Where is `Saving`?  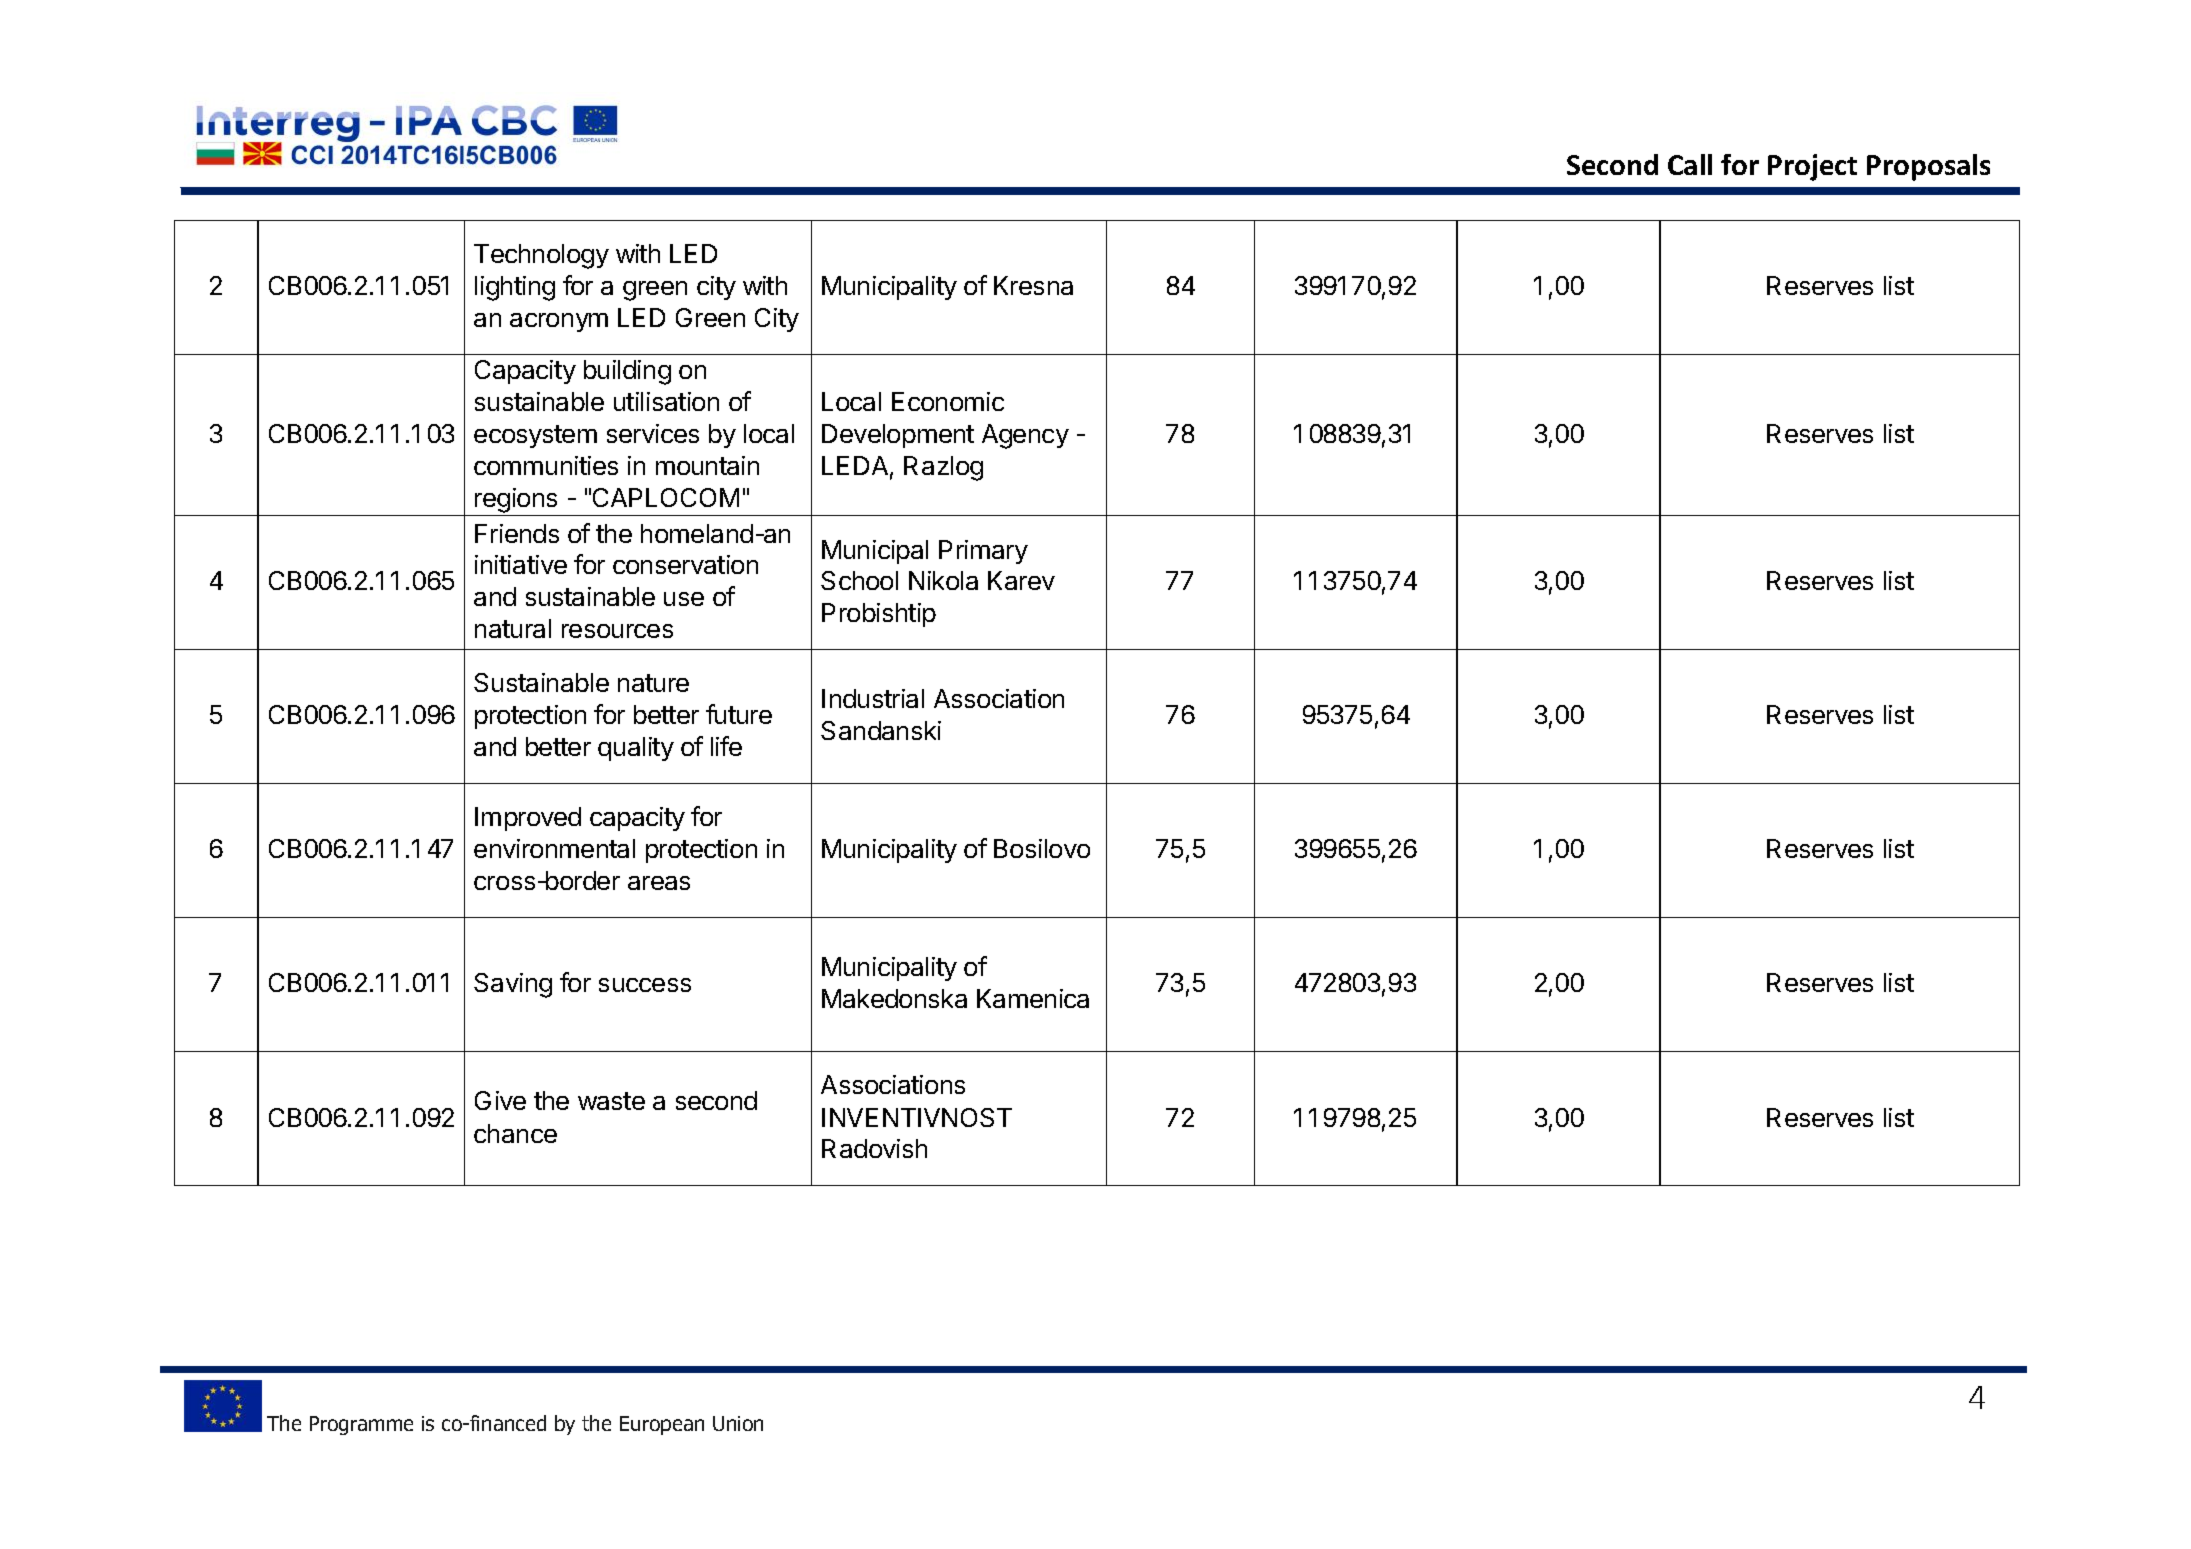
Saving is located at coordinates (513, 985).
